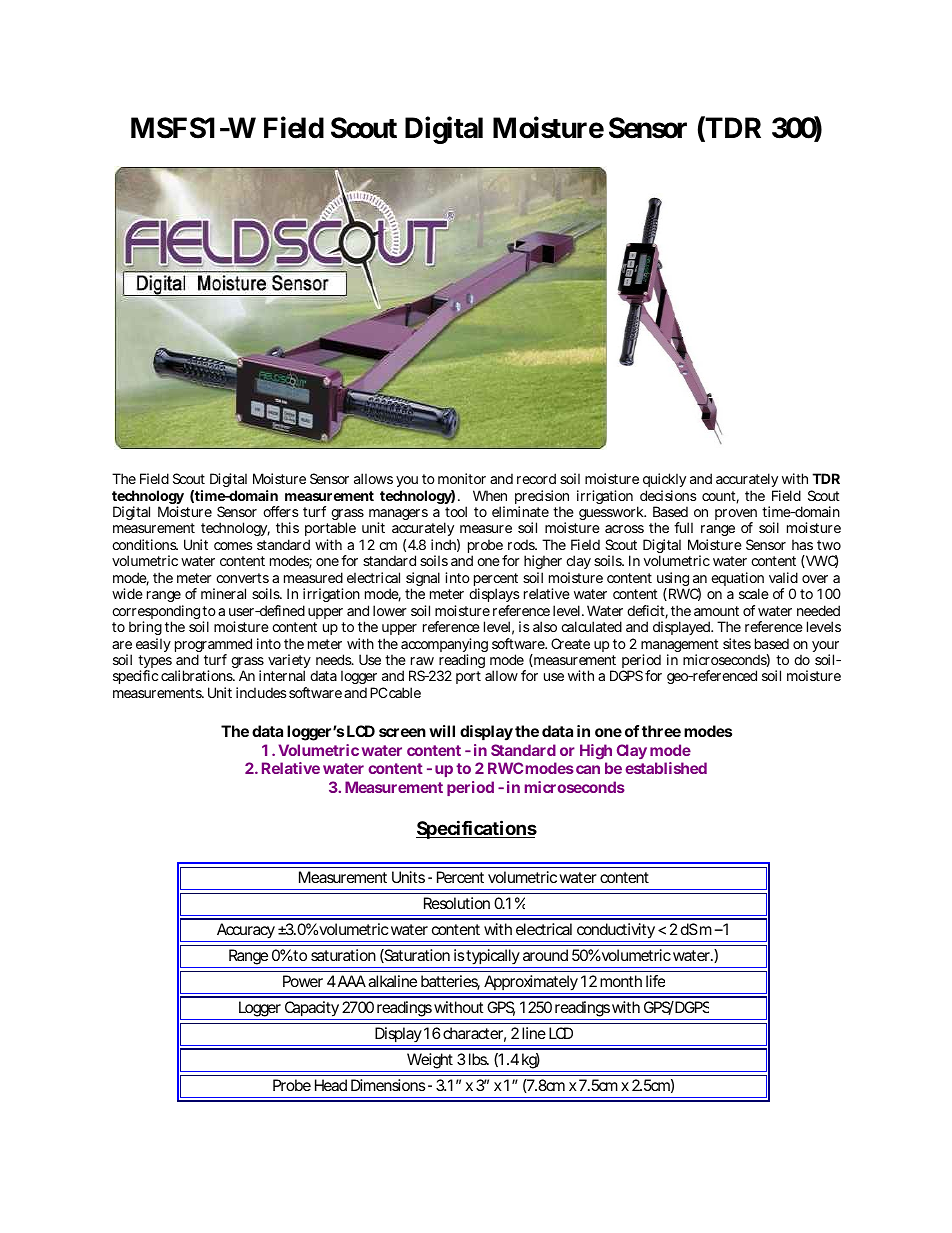 This screenshot has width=952, height=1233. Describe the element at coordinates (245, 932) in the screenshot. I see `Accuracy` at that location.
